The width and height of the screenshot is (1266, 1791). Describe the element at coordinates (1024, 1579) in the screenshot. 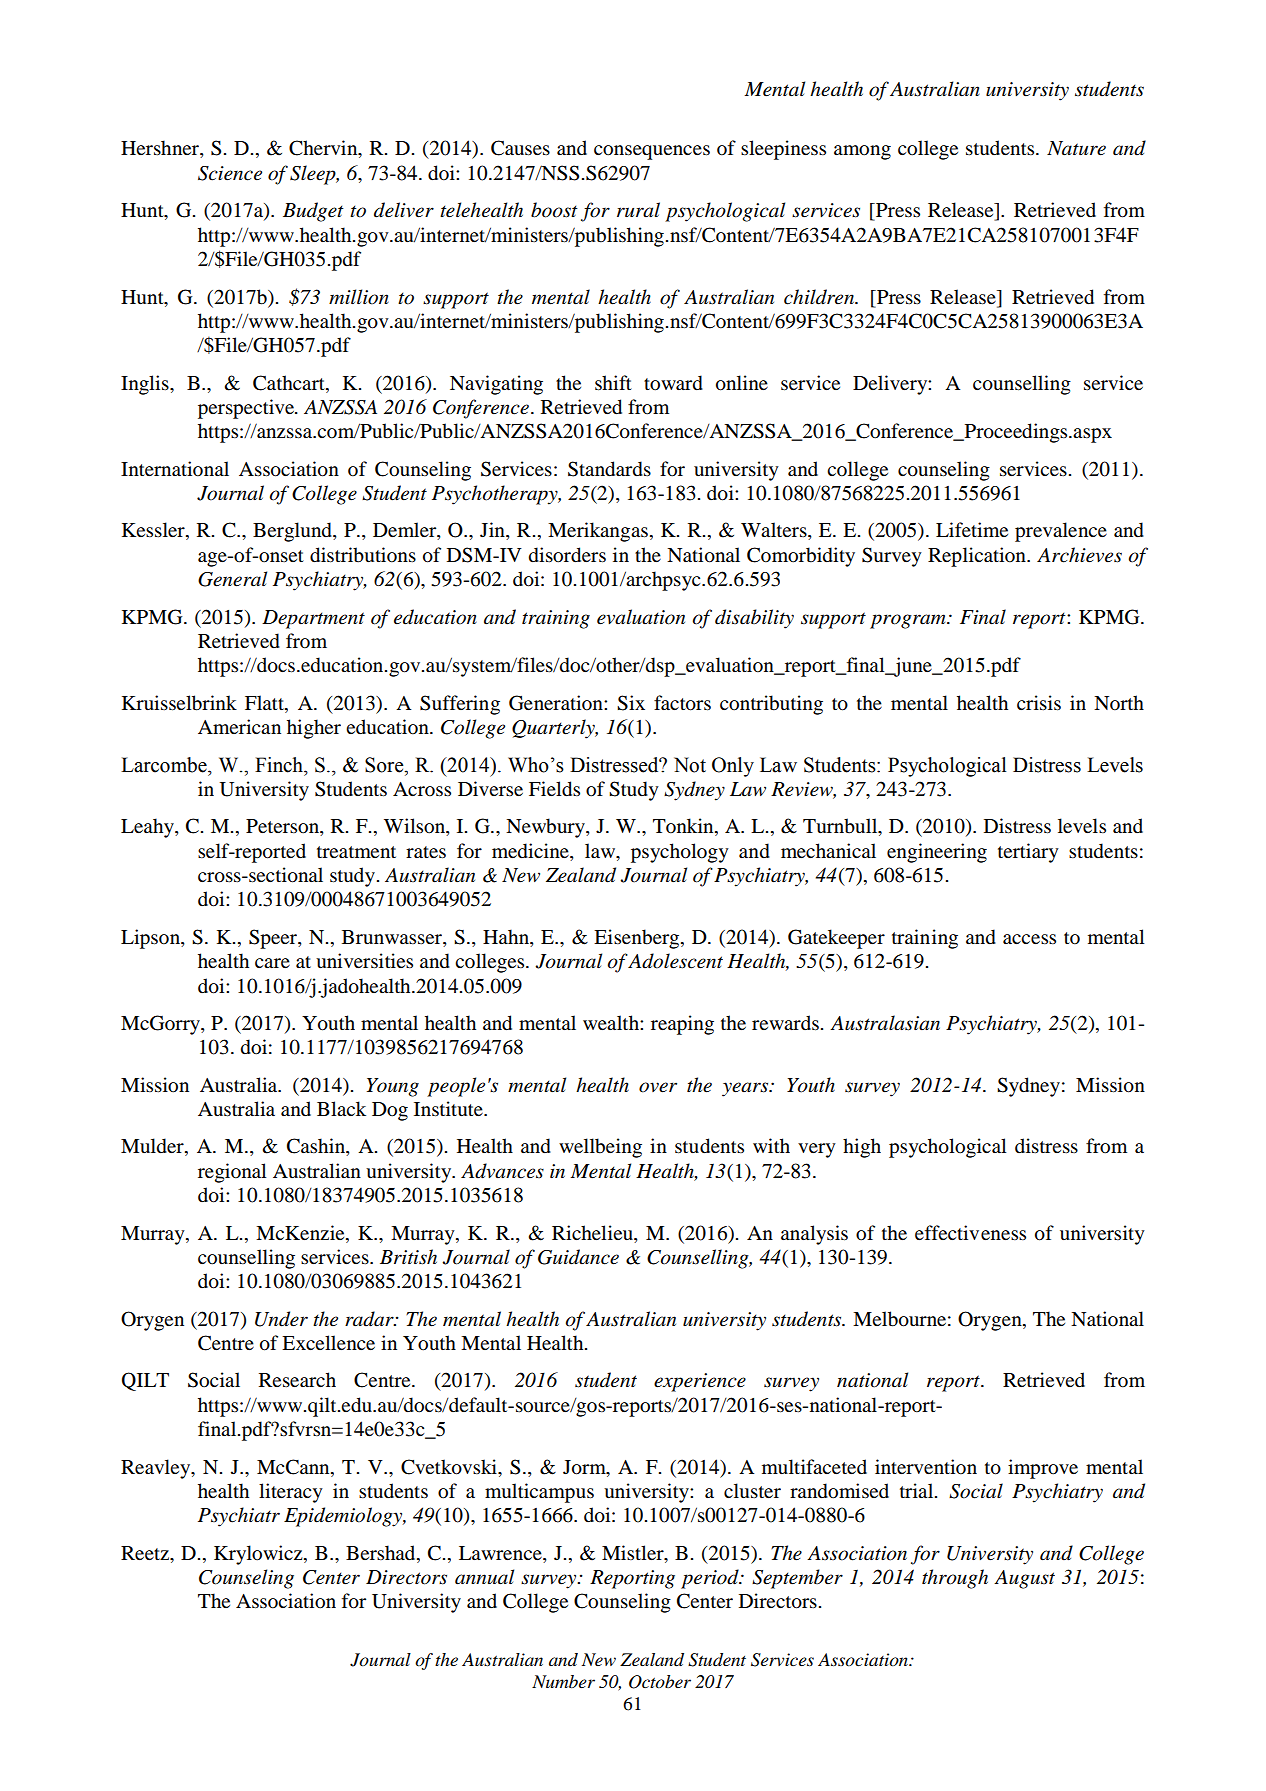

I see `August` at that location.
